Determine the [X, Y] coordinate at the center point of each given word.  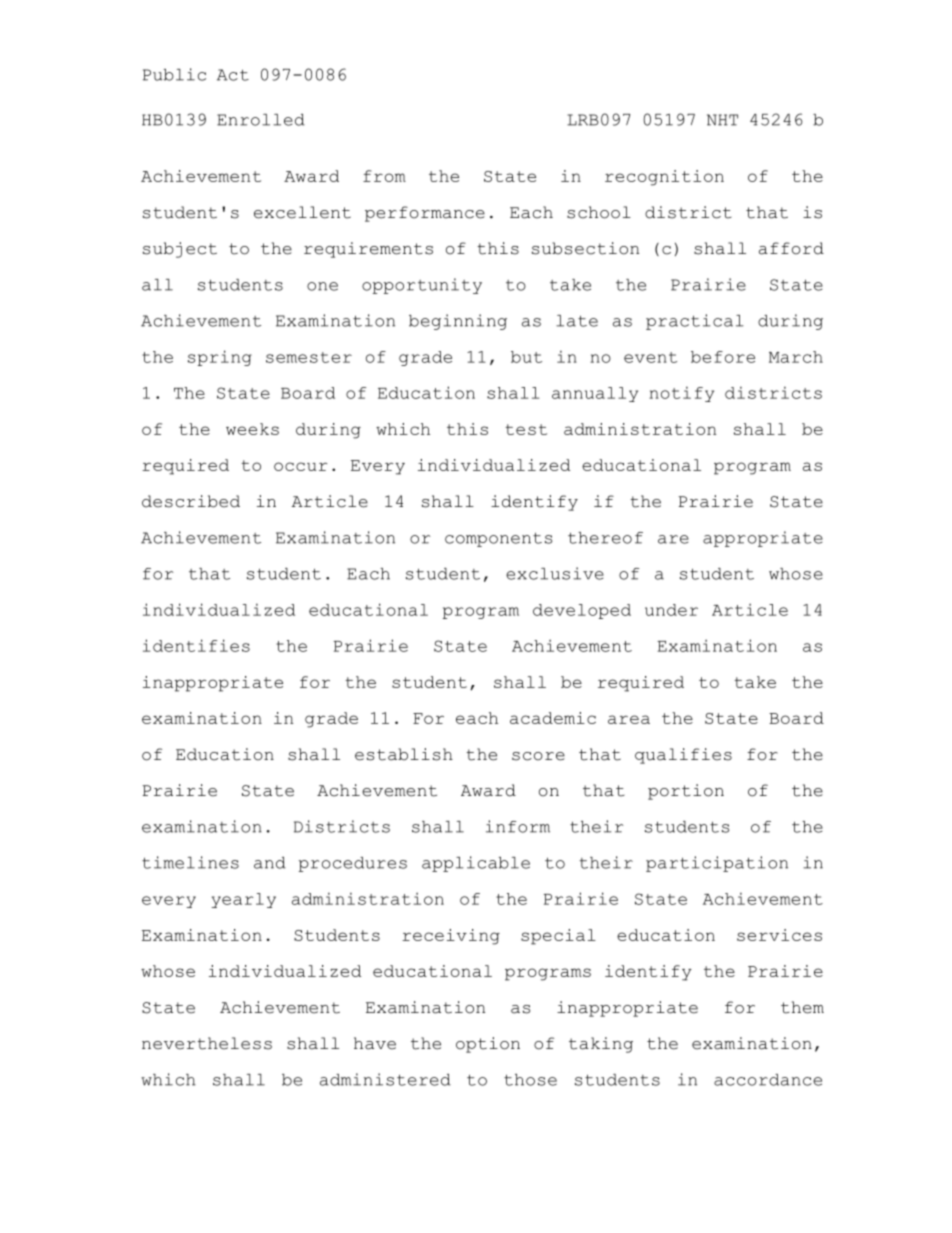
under [671, 610]
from [384, 176]
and [270, 863]
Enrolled [261, 120]
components [498, 540]
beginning [458, 322]
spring [220, 358]
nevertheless [207, 1043]
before [723, 357]
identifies [196, 645]
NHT [722, 120]
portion [686, 792]
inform [518, 826]
